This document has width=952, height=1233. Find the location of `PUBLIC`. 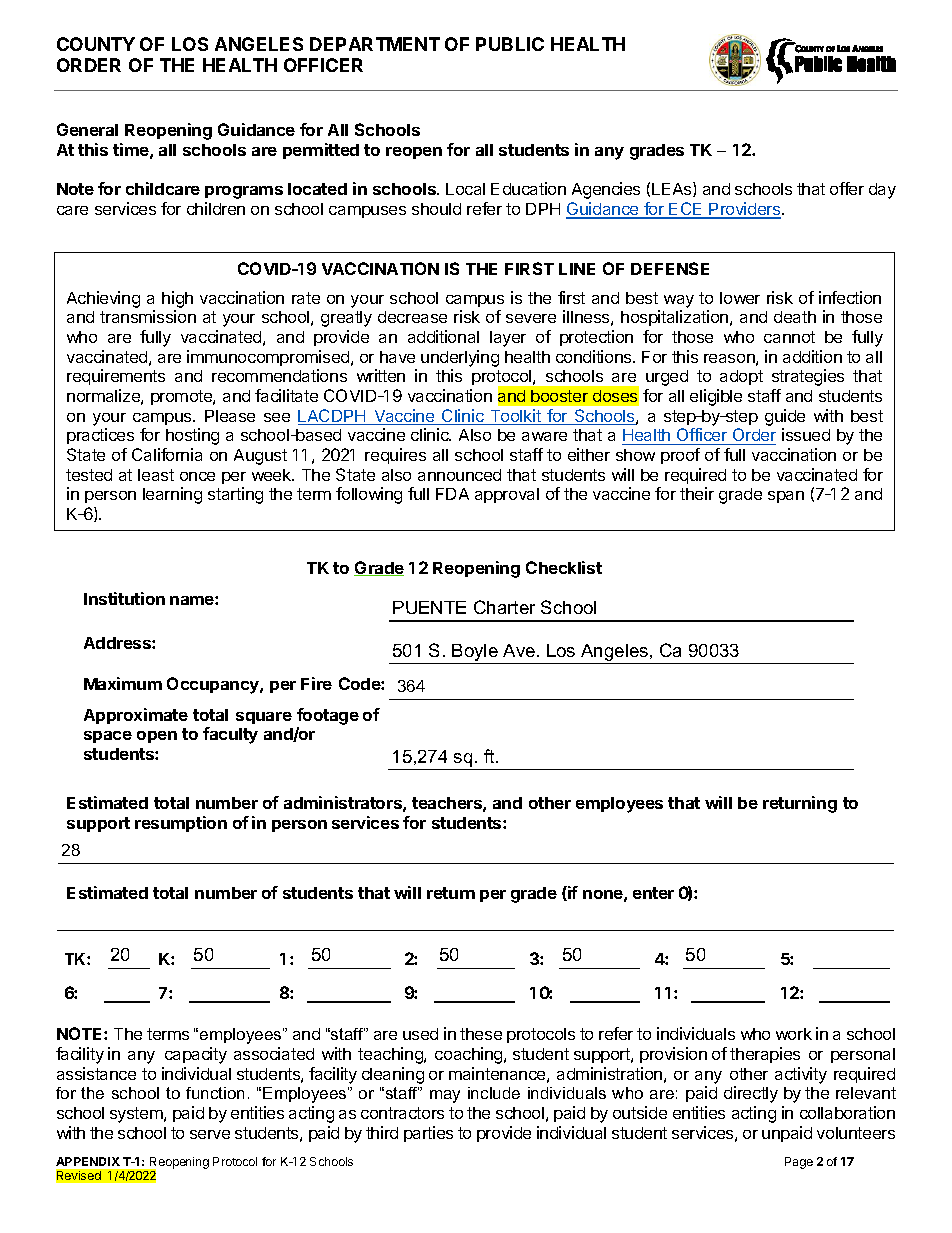

PUBLIC is located at coordinates (510, 44).
